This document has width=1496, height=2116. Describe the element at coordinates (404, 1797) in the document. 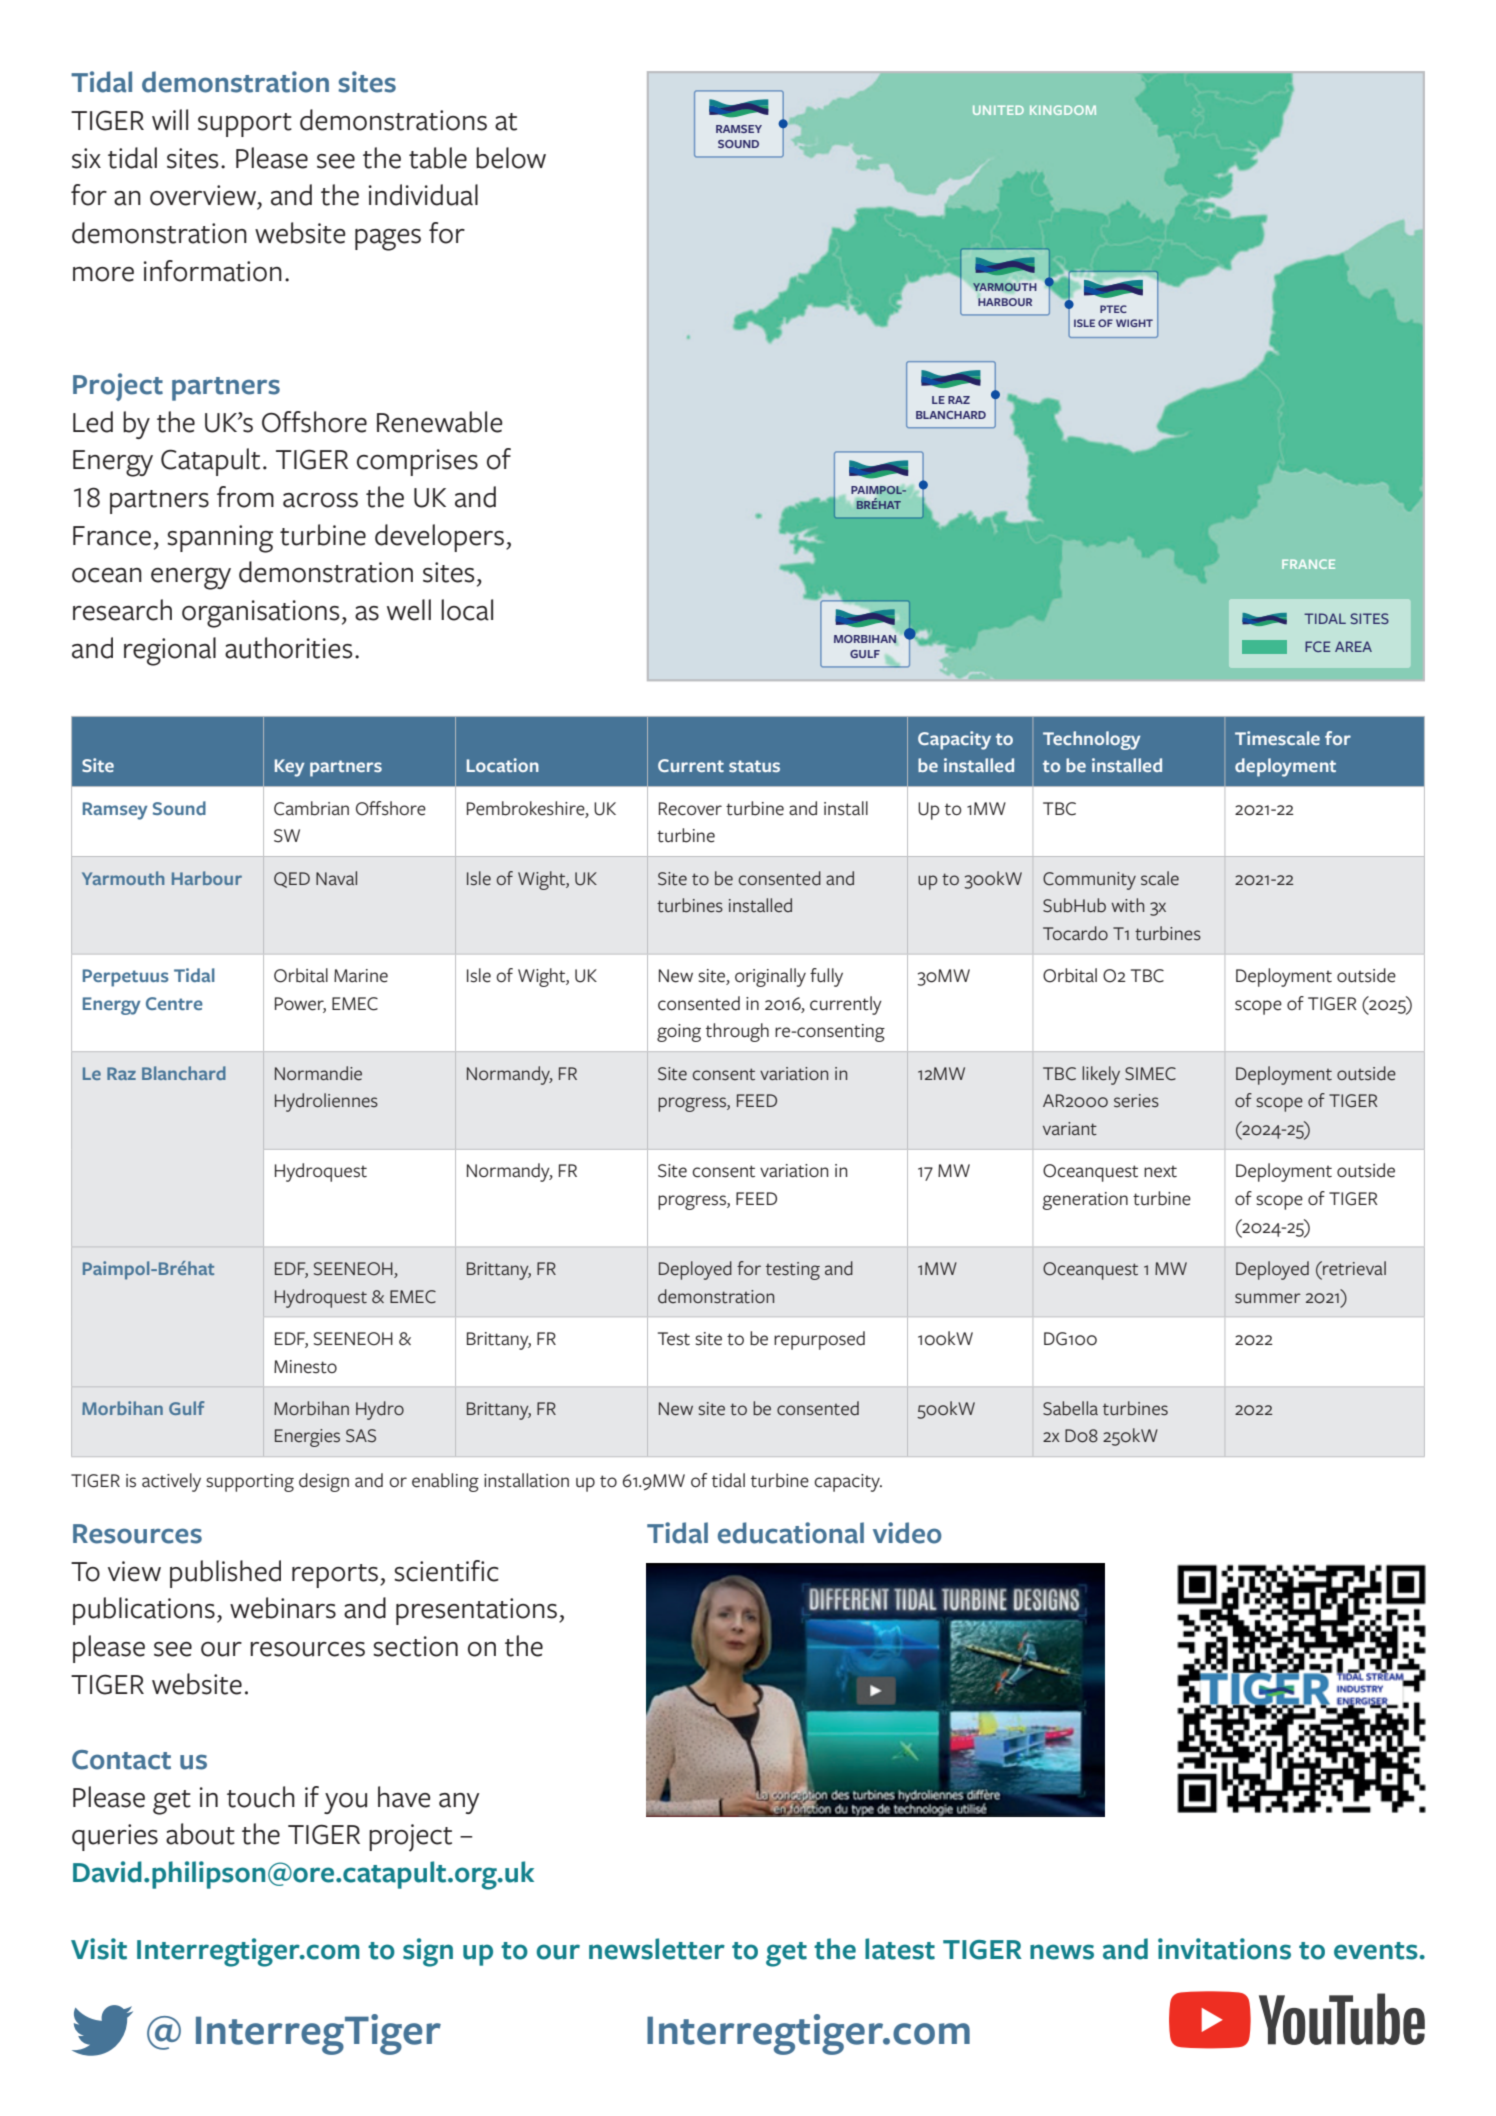

I see `have` at that location.
